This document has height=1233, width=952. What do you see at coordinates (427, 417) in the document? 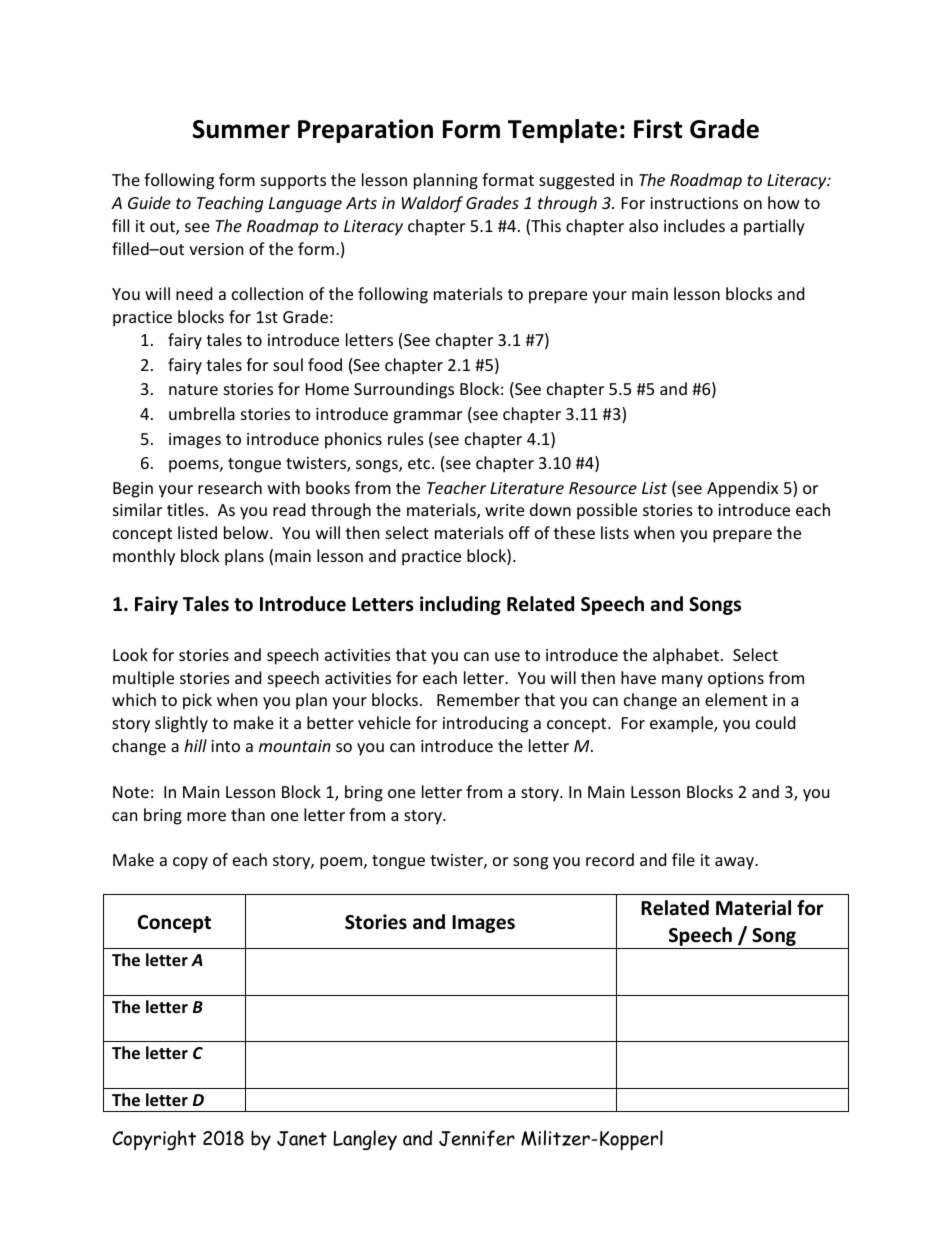
I see `grammar` at bounding box center [427, 417].
